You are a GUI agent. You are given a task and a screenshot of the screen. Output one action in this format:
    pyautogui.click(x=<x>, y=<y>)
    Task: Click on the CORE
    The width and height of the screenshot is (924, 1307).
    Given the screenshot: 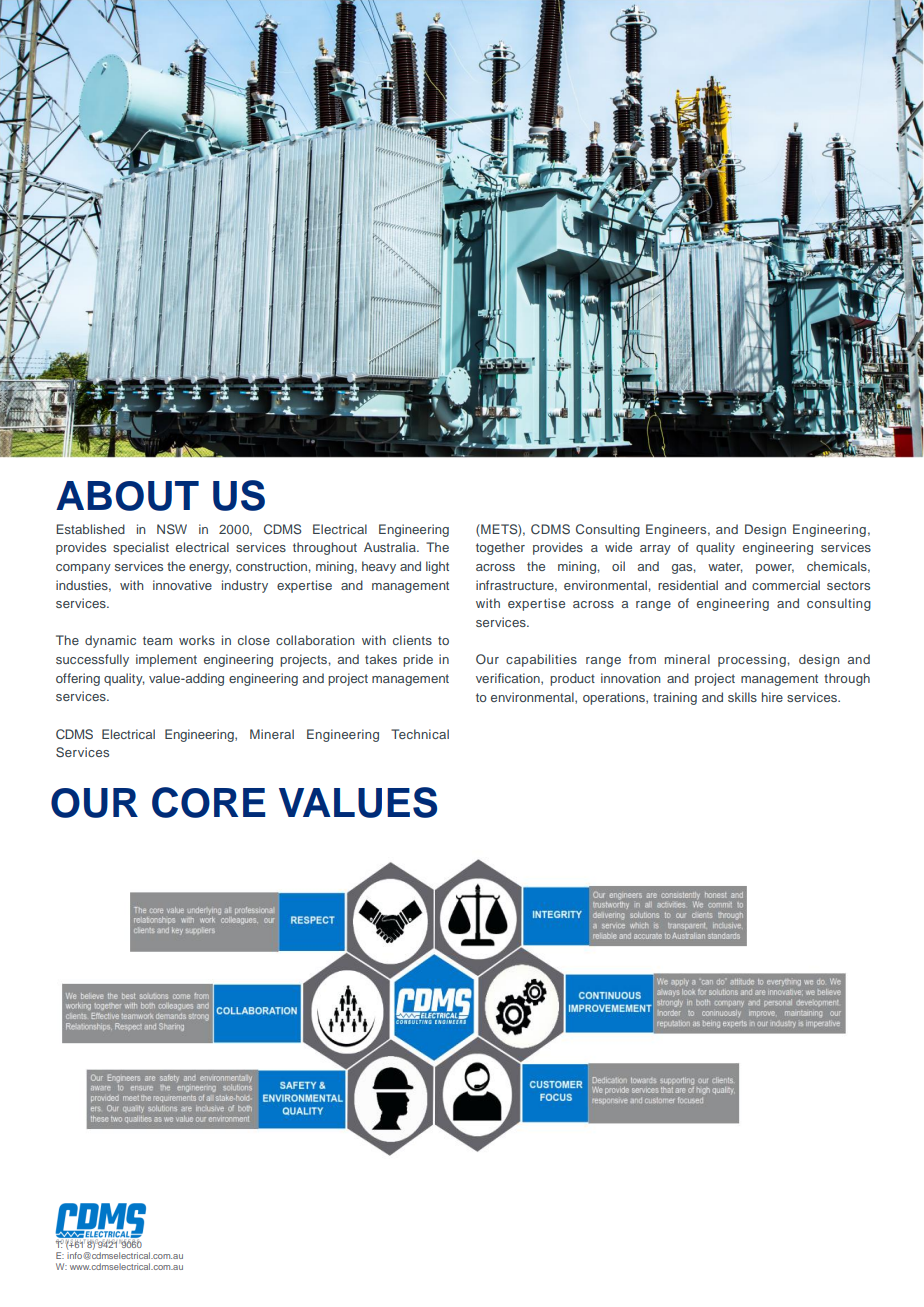 What is the action you would take?
    pyautogui.click(x=208, y=802)
